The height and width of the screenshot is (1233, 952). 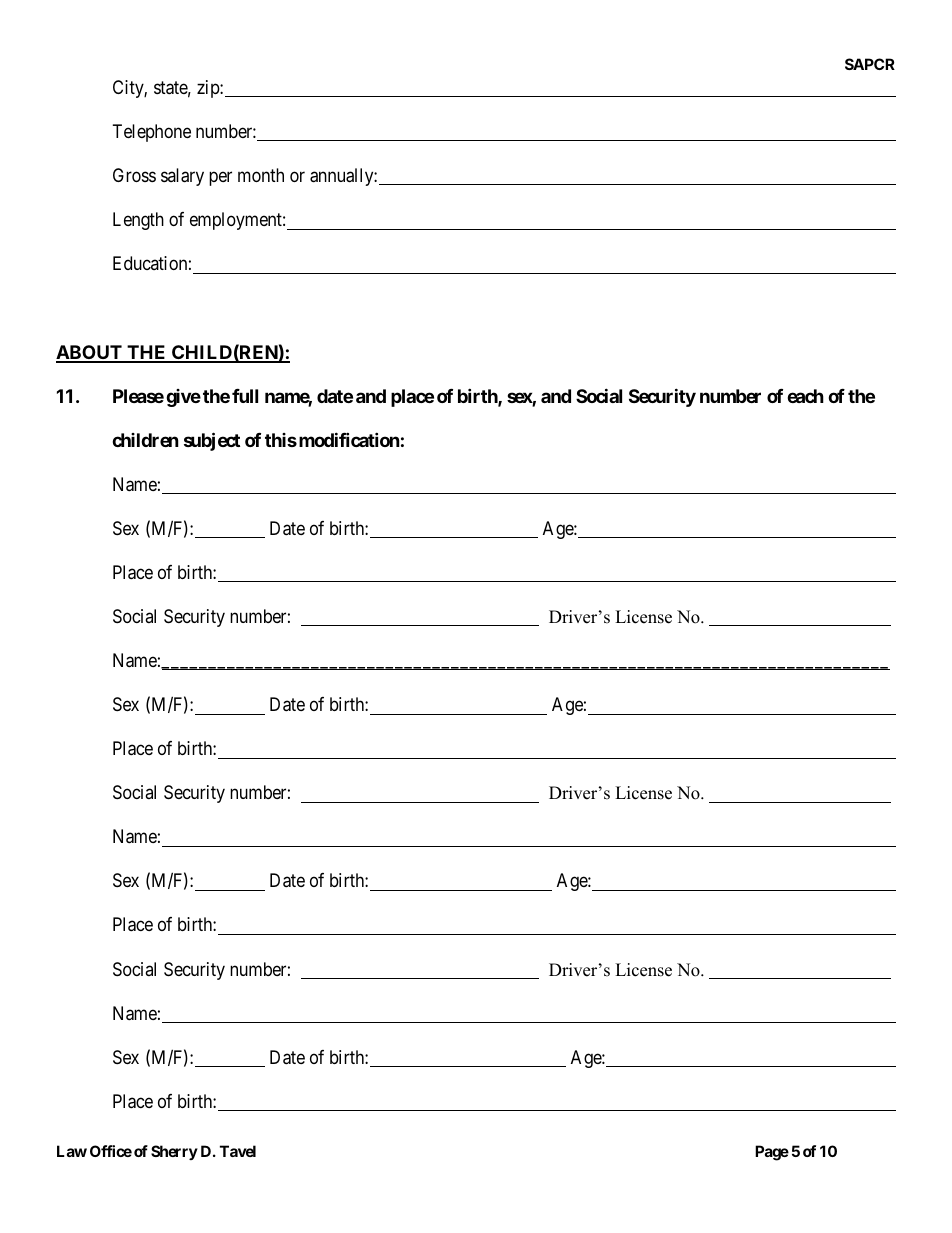 What do you see at coordinates (805, 396) in the screenshot?
I see `each` at bounding box center [805, 396].
